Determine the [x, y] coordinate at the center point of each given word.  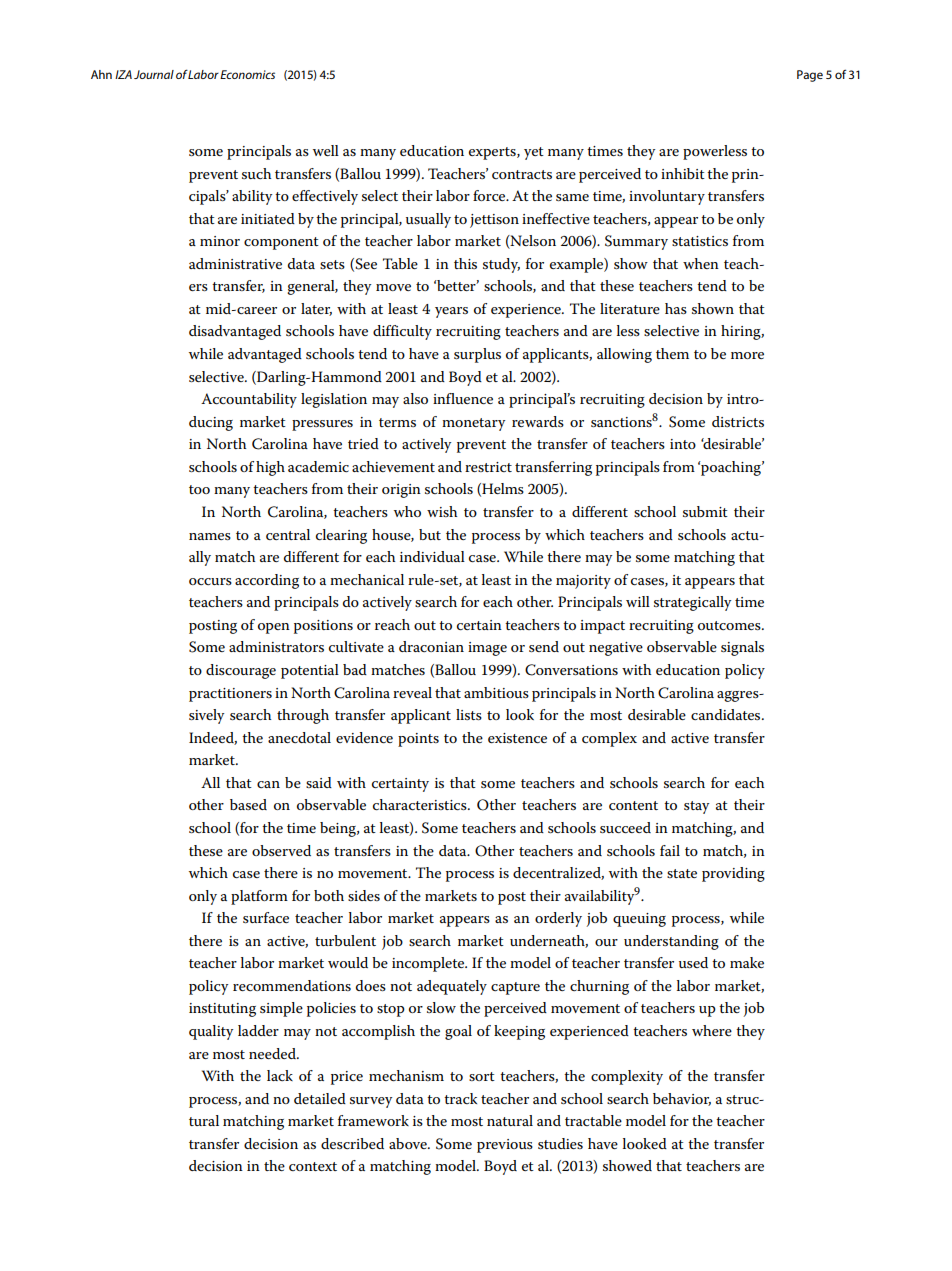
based [248, 804]
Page [810, 76]
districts [738, 421]
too [199, 489]
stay [696, 807]
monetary [473, 424]
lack [280, 1075]
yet [534, 153]
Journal [154, 74]
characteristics [421, 804]
